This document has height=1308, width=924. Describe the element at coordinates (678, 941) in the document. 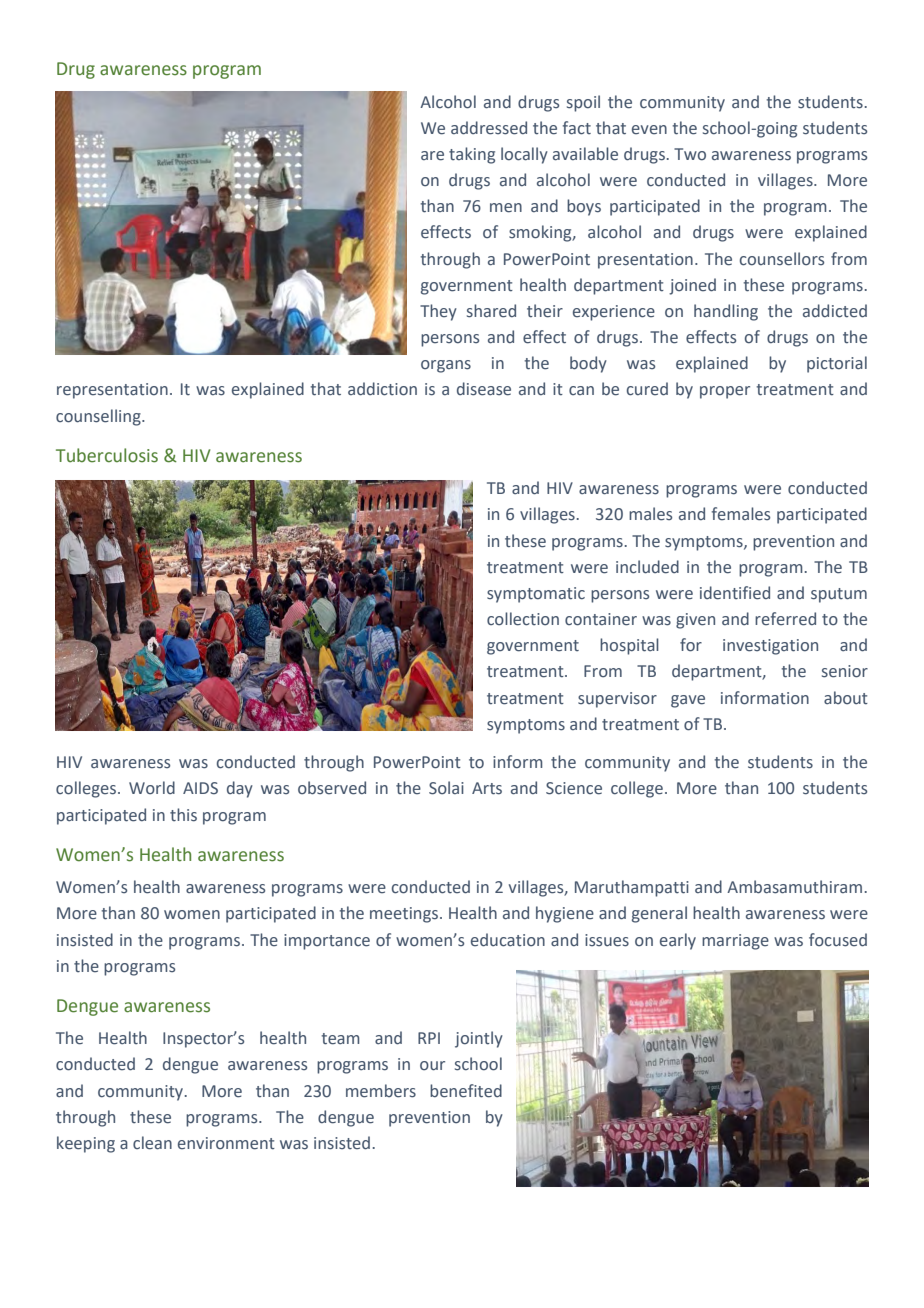

I see `early` at that location.
